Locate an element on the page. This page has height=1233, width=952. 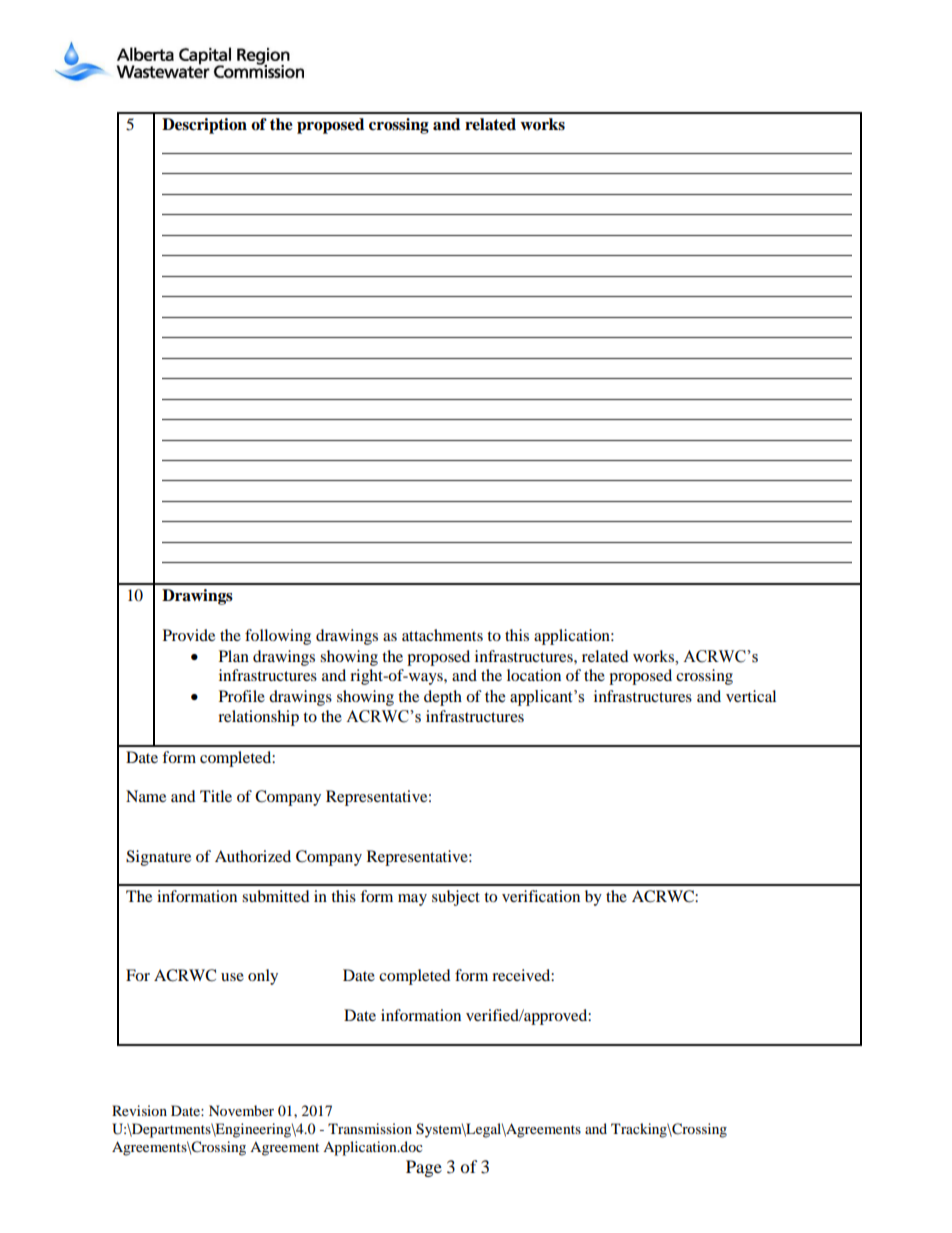
attachments is located at coordinates (442, 635).
